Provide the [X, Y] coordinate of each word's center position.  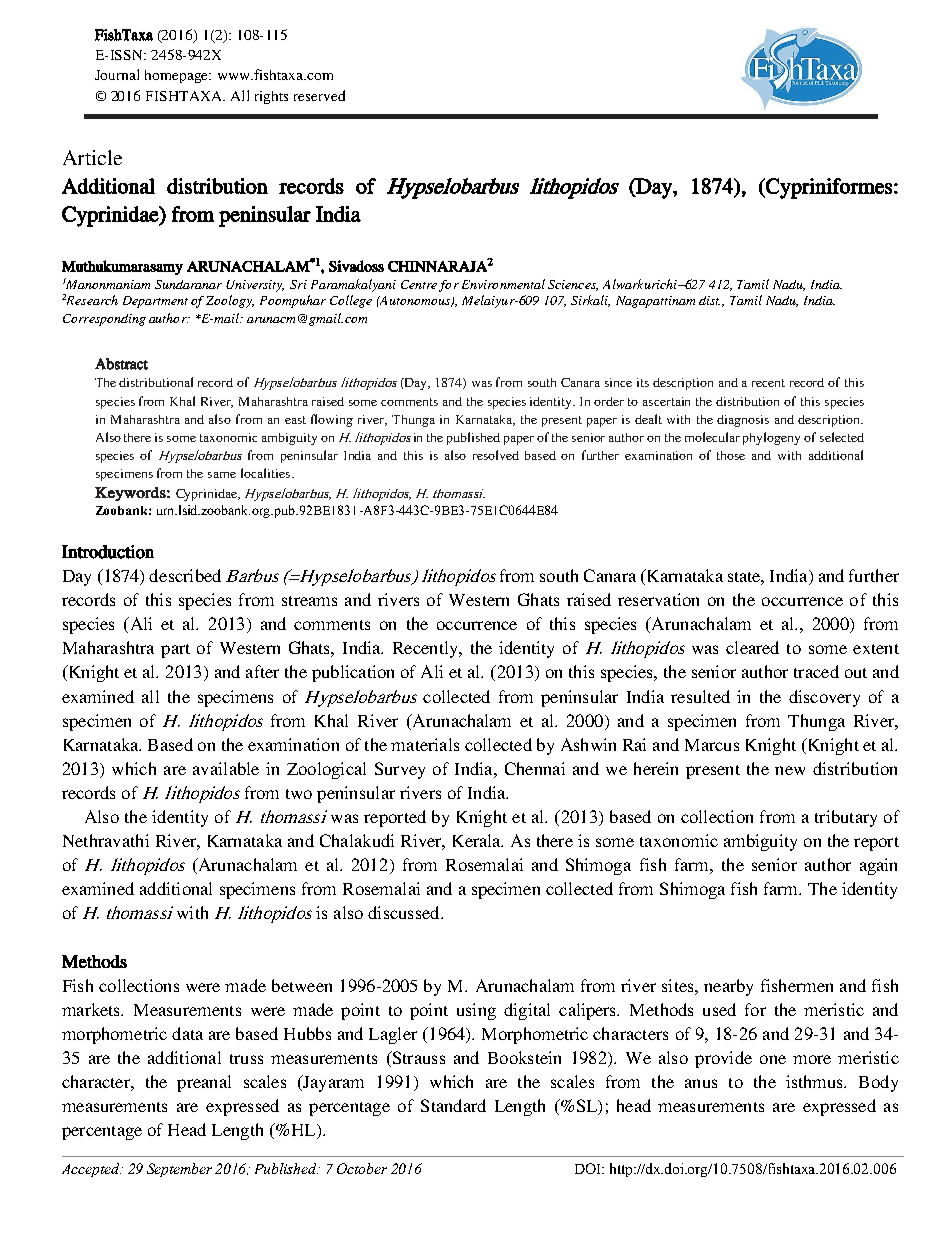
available [226, 768]
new [790, 770]
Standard [453, 1105]
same [222, 475]
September [179, 1170]
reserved [319, 95]
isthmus [815, 1081]
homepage [177, 76]
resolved [496, 455]
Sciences [573, 285]
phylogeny [771, 438]
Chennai [535, 768]
